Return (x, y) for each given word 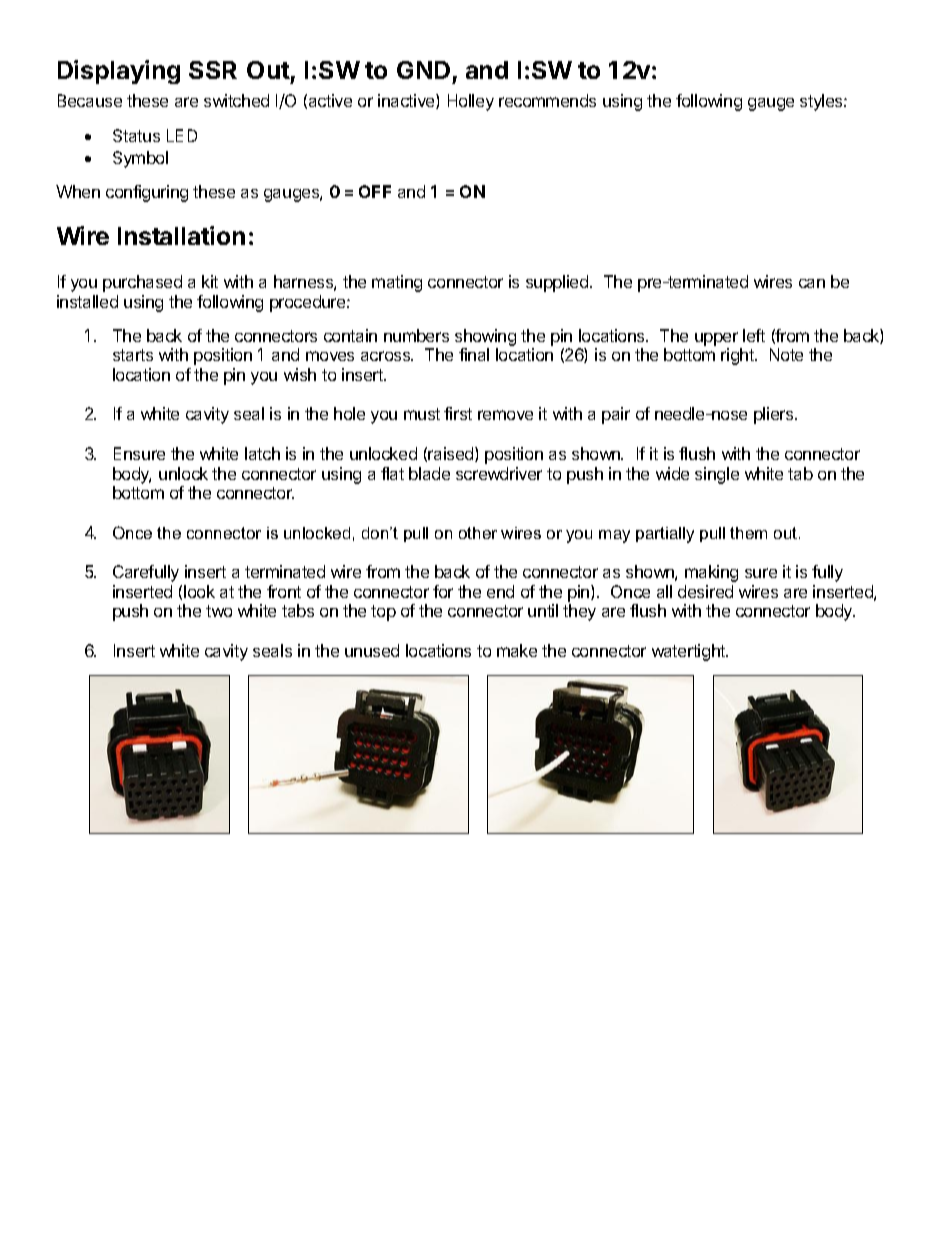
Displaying (119, 72)
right (738, 356)
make (517, 650)
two (219, 611)
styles (822, 102)
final (474, 354)
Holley (471, 102)
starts (133, 355)
